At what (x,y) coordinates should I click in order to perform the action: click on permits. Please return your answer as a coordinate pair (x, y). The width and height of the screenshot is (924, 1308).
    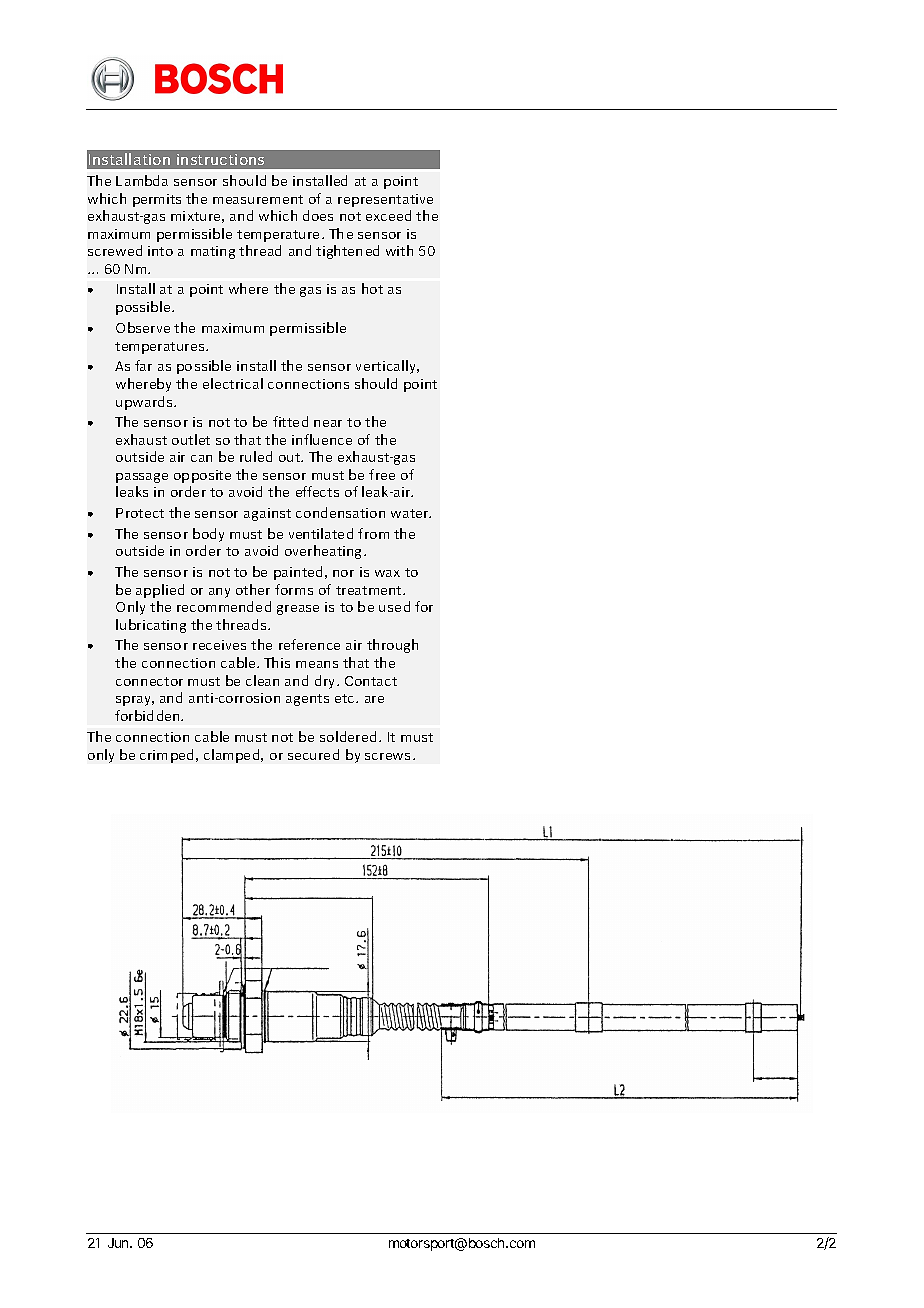
    Looking at the image, I should click on (157, 200).
